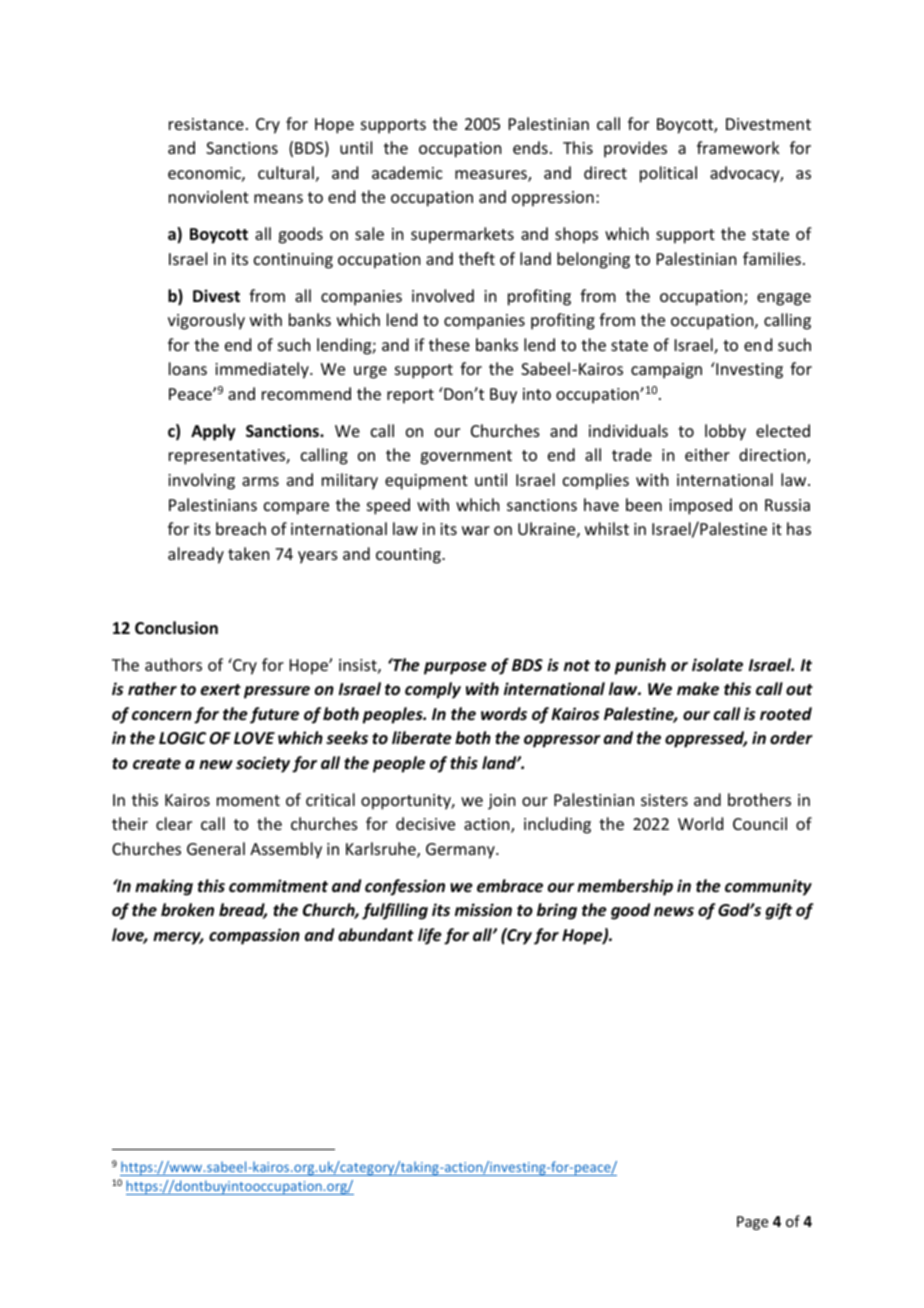  Describe the element at coordinates (461, 851) in the screenshot. I see `Germany` at that location.
